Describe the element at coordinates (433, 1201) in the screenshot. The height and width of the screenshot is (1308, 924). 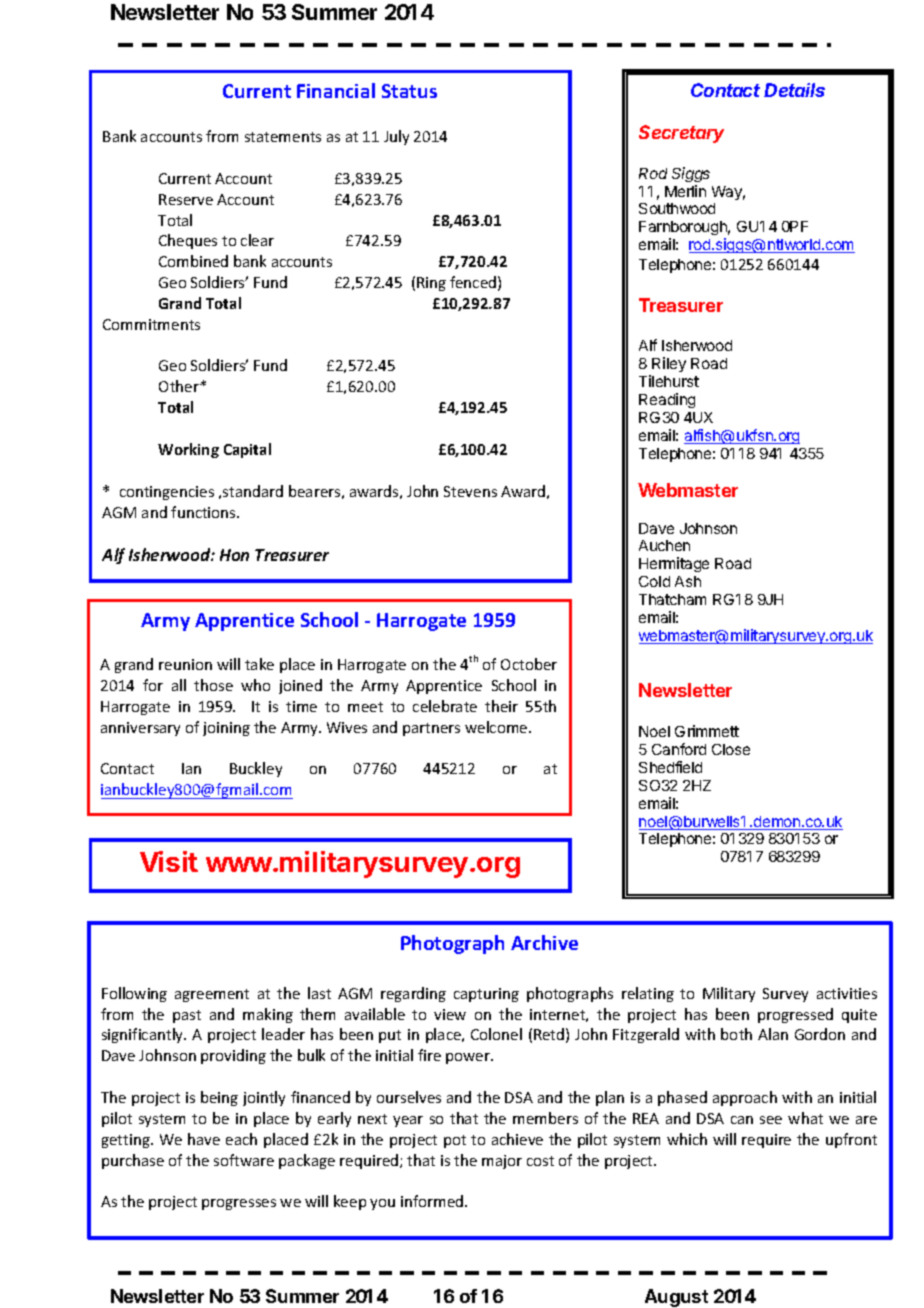
I see `informed` at that location.
